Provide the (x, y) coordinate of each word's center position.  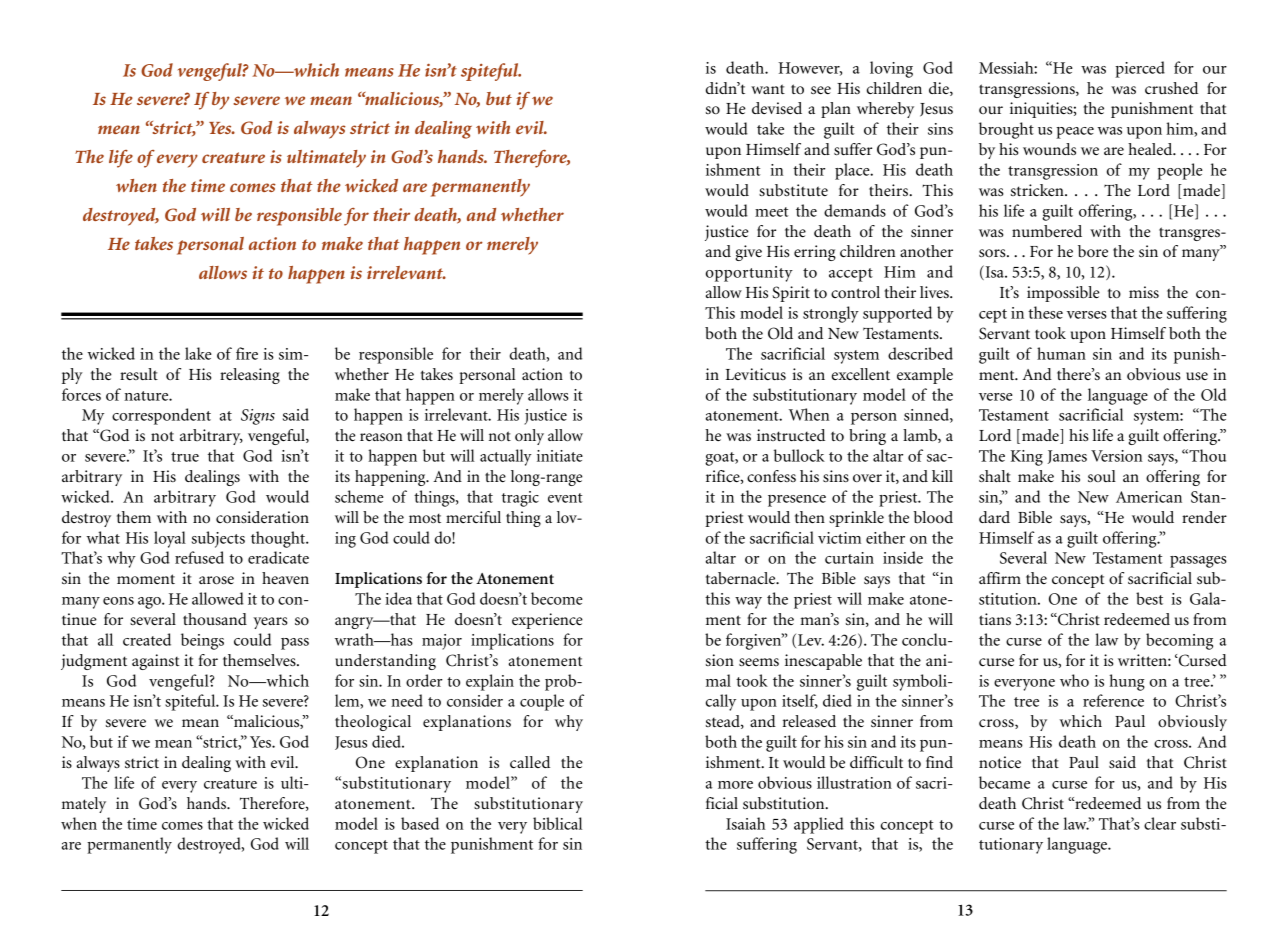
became (1004, 782)
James (1067, 457)
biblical (557, 823)
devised (777, 108)
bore (1093, 251)
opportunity (749, 274)
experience (547, 621)
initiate (560, 456)
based (420, 823)
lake (198, 353)
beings (202, 641)
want (768, 89)
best (1149, 598)
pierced (1140, 69)
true (185, 457)
